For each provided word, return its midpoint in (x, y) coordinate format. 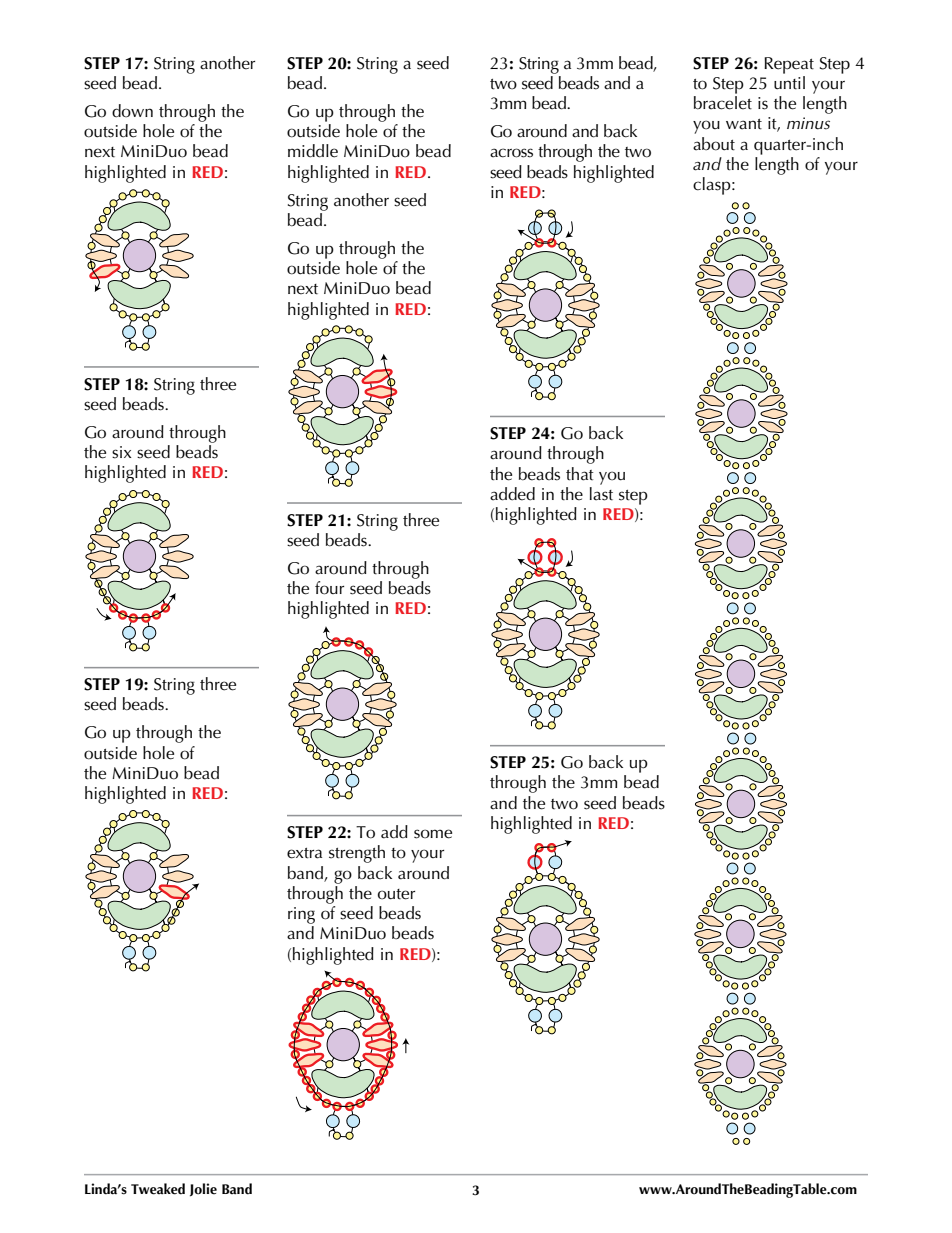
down (132, 111)
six (121, 452)
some (433, 834)
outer (396, 894)
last (601, 492)
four (329, 588)
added (512, 494)
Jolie (203, 1190)
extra (304, 853)
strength (357, 854)
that (580, 474)
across (511, 153)
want (744, 124)
